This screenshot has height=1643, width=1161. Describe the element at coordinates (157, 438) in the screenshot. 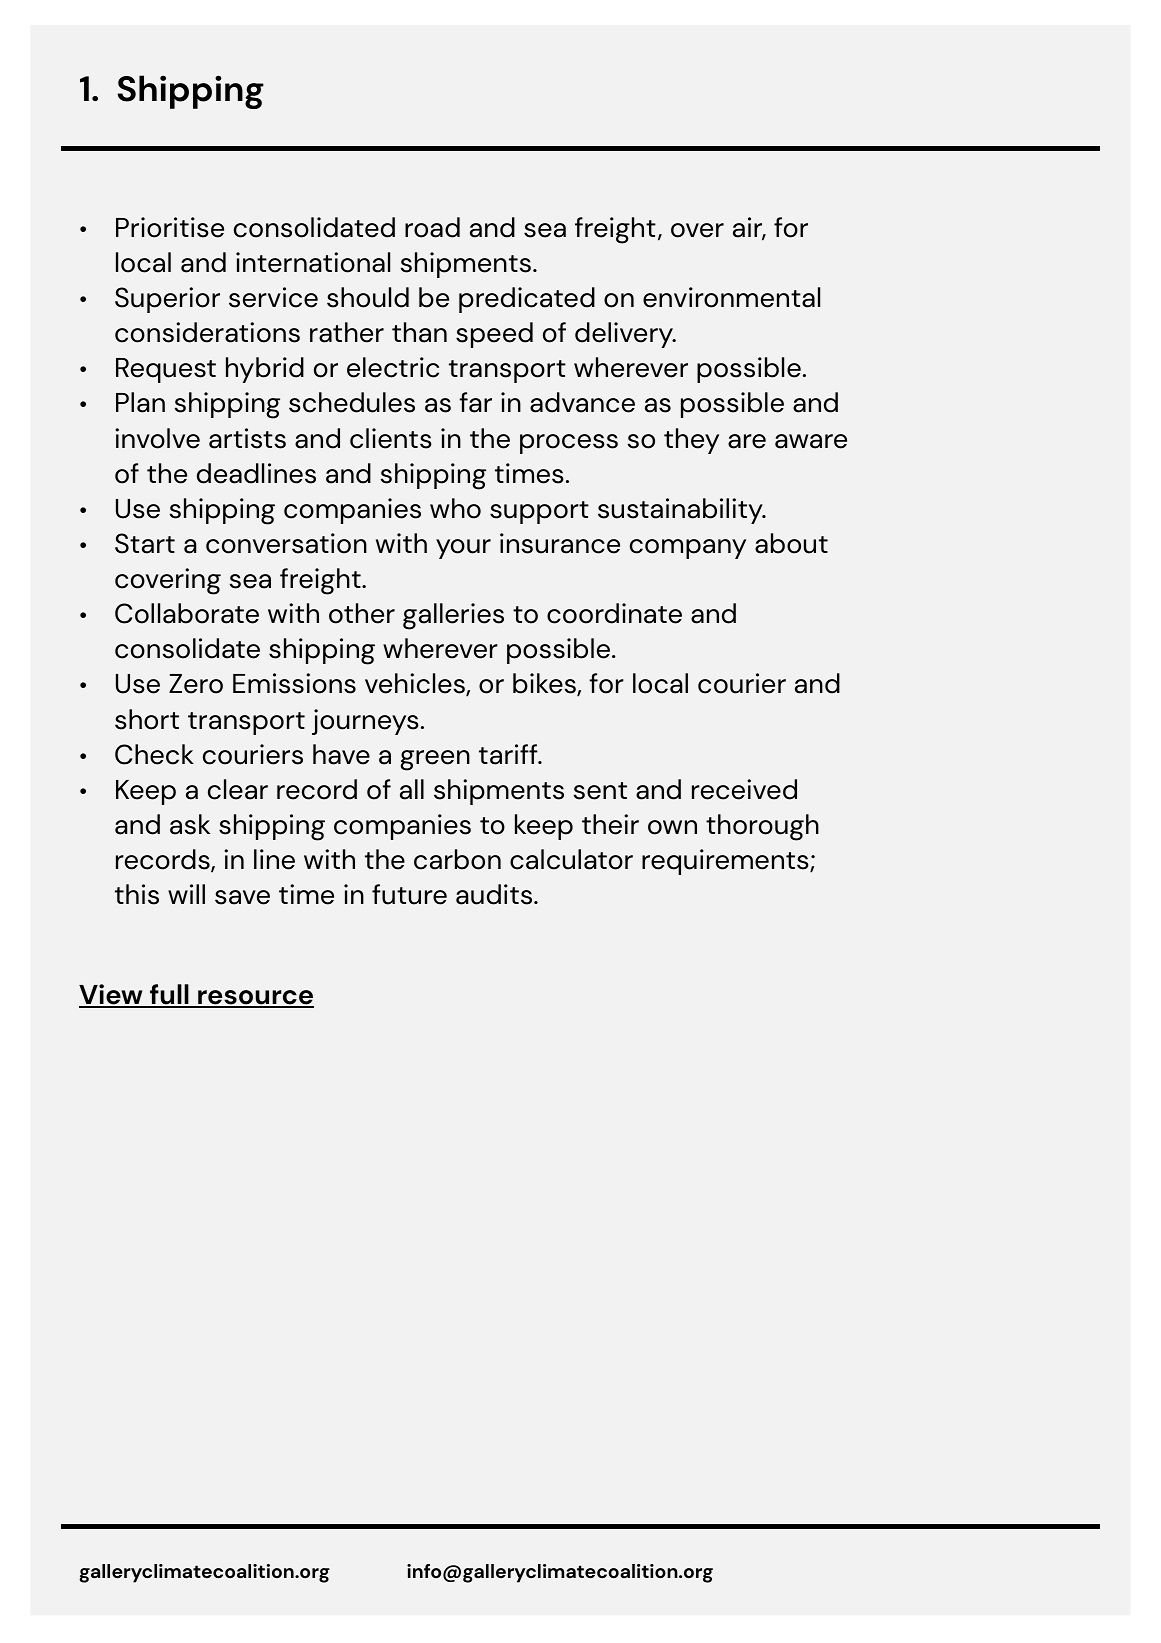

I see `involve` at that location.
